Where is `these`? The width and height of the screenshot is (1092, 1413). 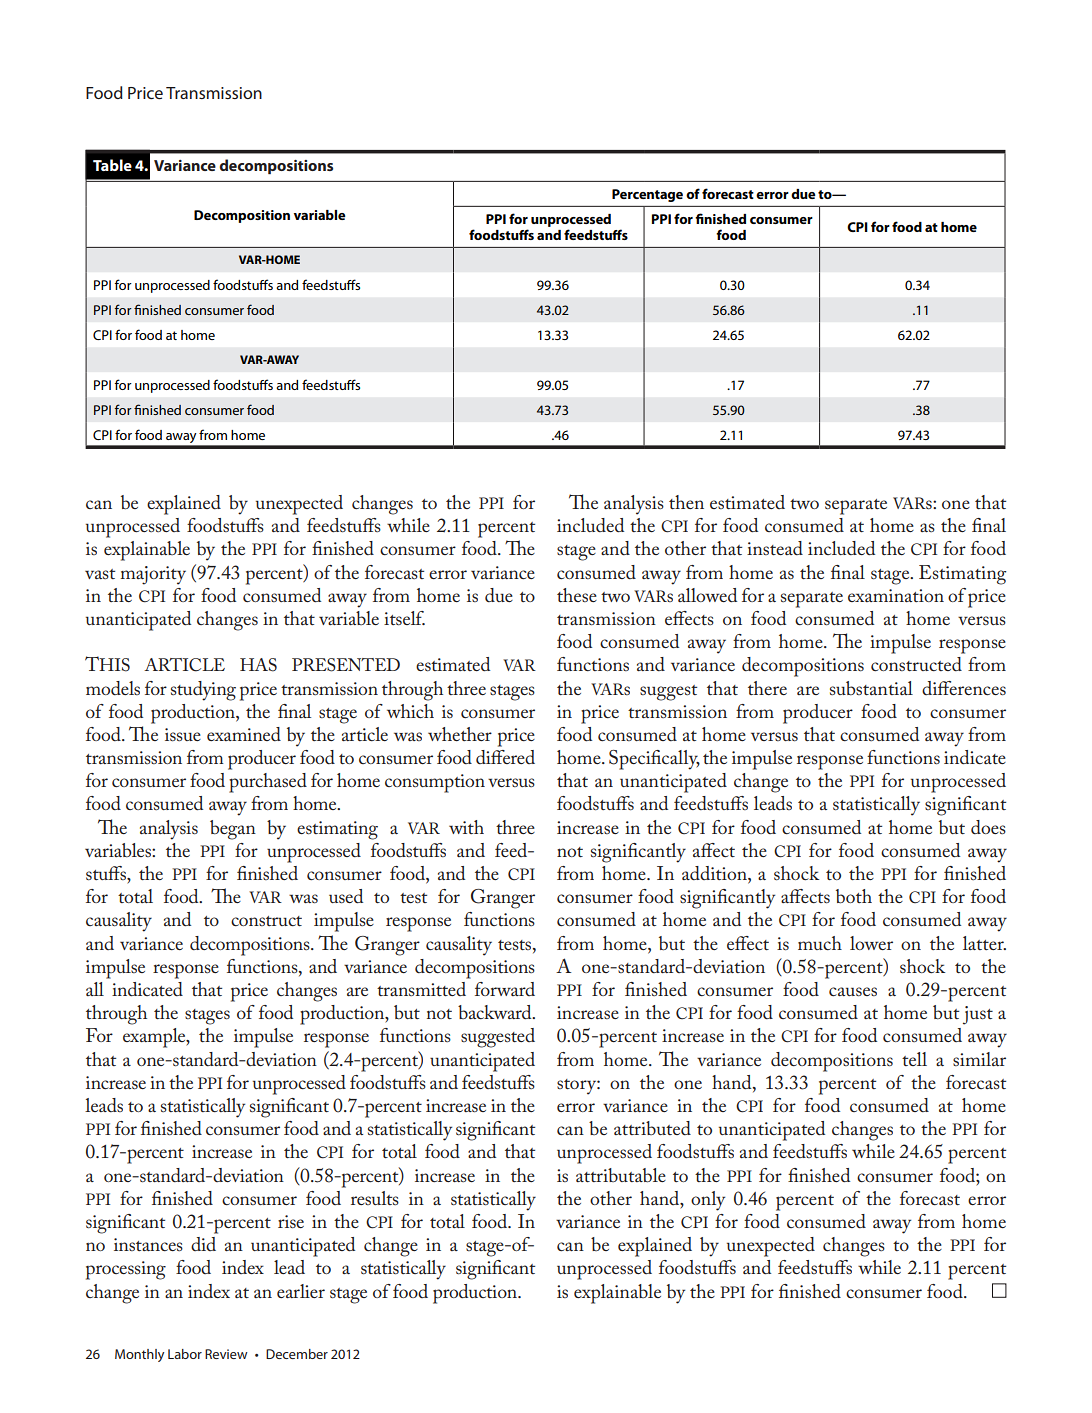 these is located at coordinates (577, 595).
